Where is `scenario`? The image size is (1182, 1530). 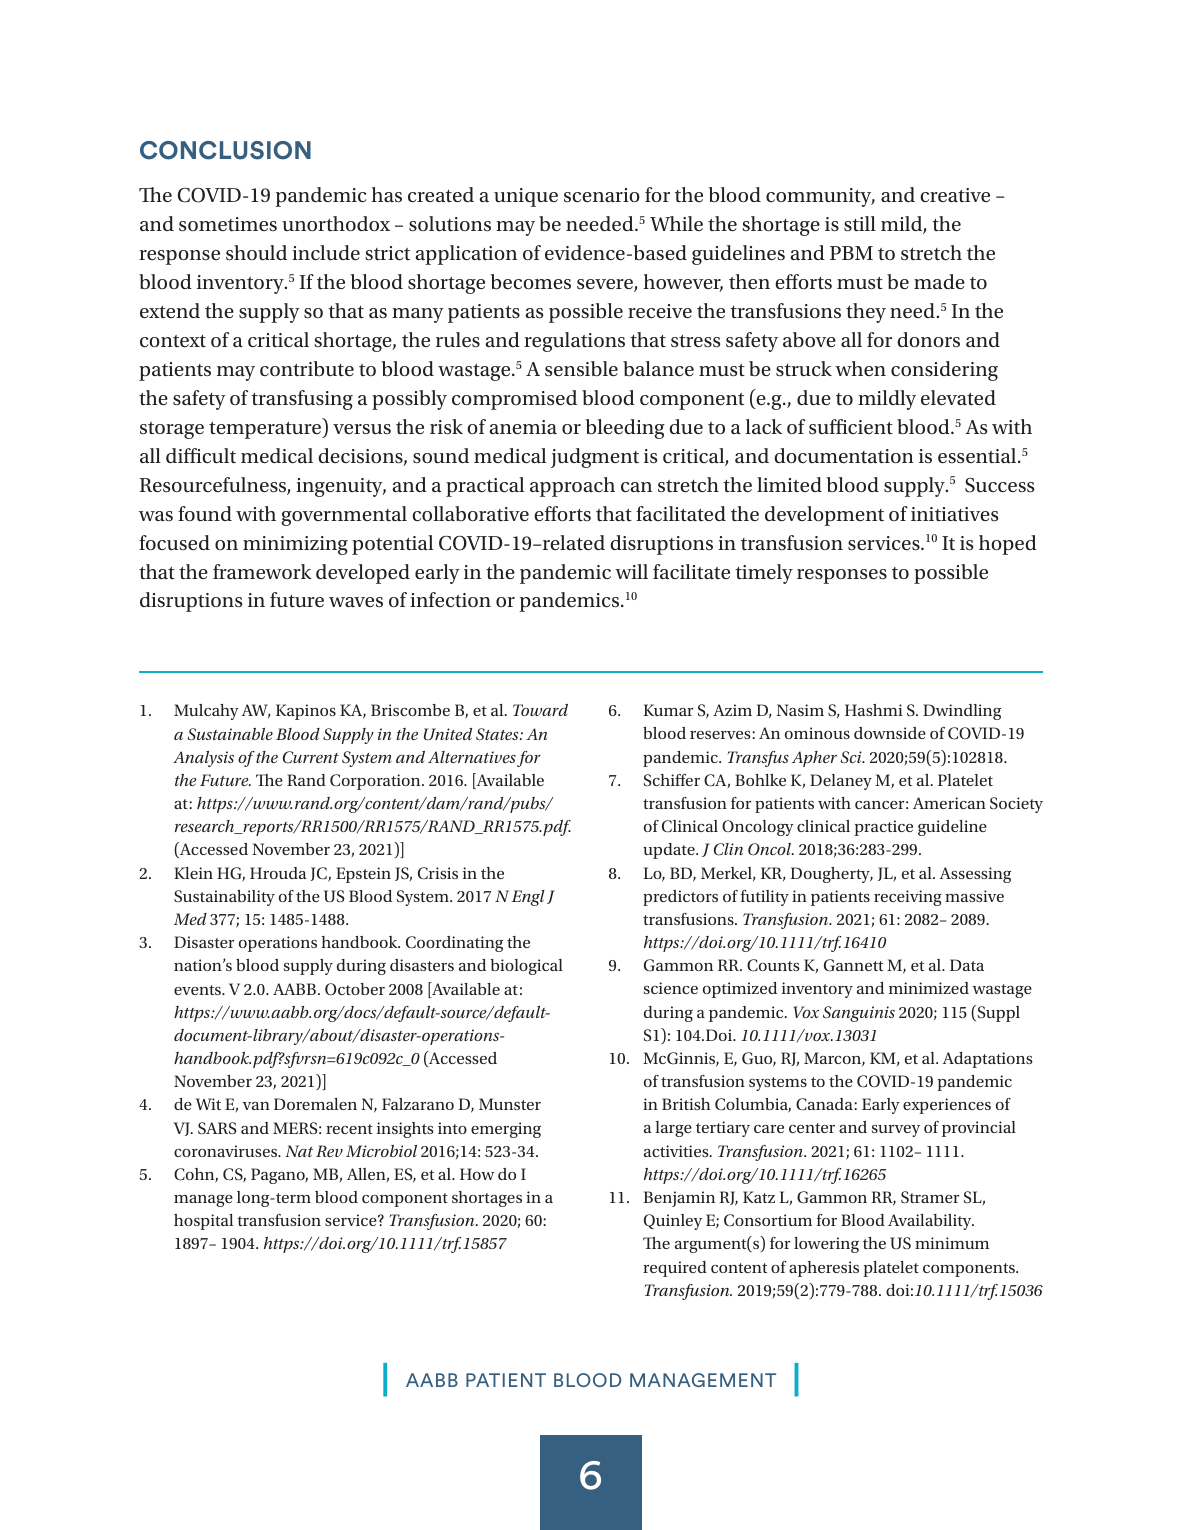
scenario is located at coordinates (602, 195).
